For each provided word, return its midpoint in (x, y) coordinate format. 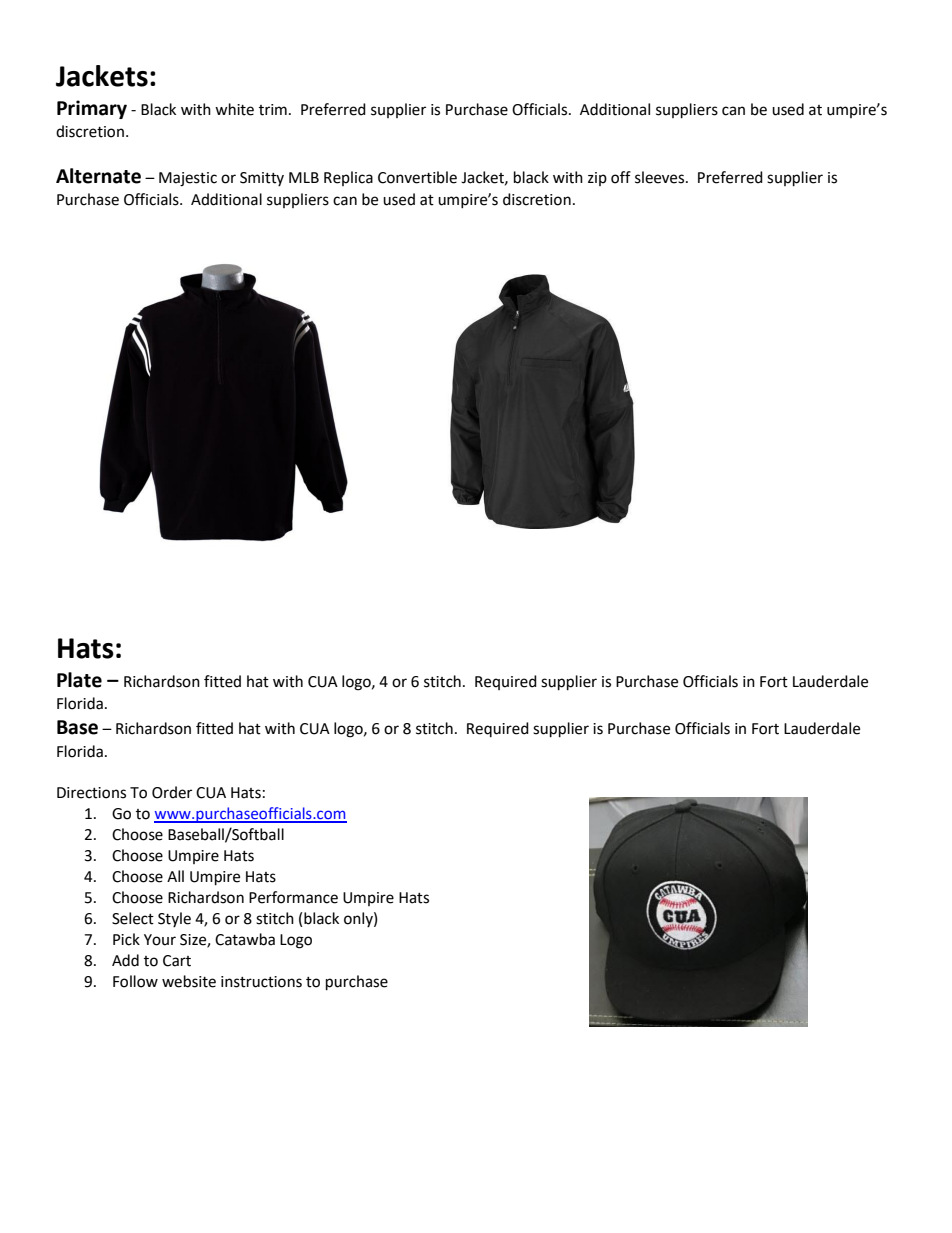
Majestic (188, 179)
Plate (79, 680)
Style (174, 919)
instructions (261, 982)
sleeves (661, 177)
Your (160, 940)
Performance (293, 897)
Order (172, 792)
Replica (348, 178)
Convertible (417, 177)
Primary (92, 109)
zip (597, 179)
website (189, 981)
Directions (91, 793)
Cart (177, 961)
